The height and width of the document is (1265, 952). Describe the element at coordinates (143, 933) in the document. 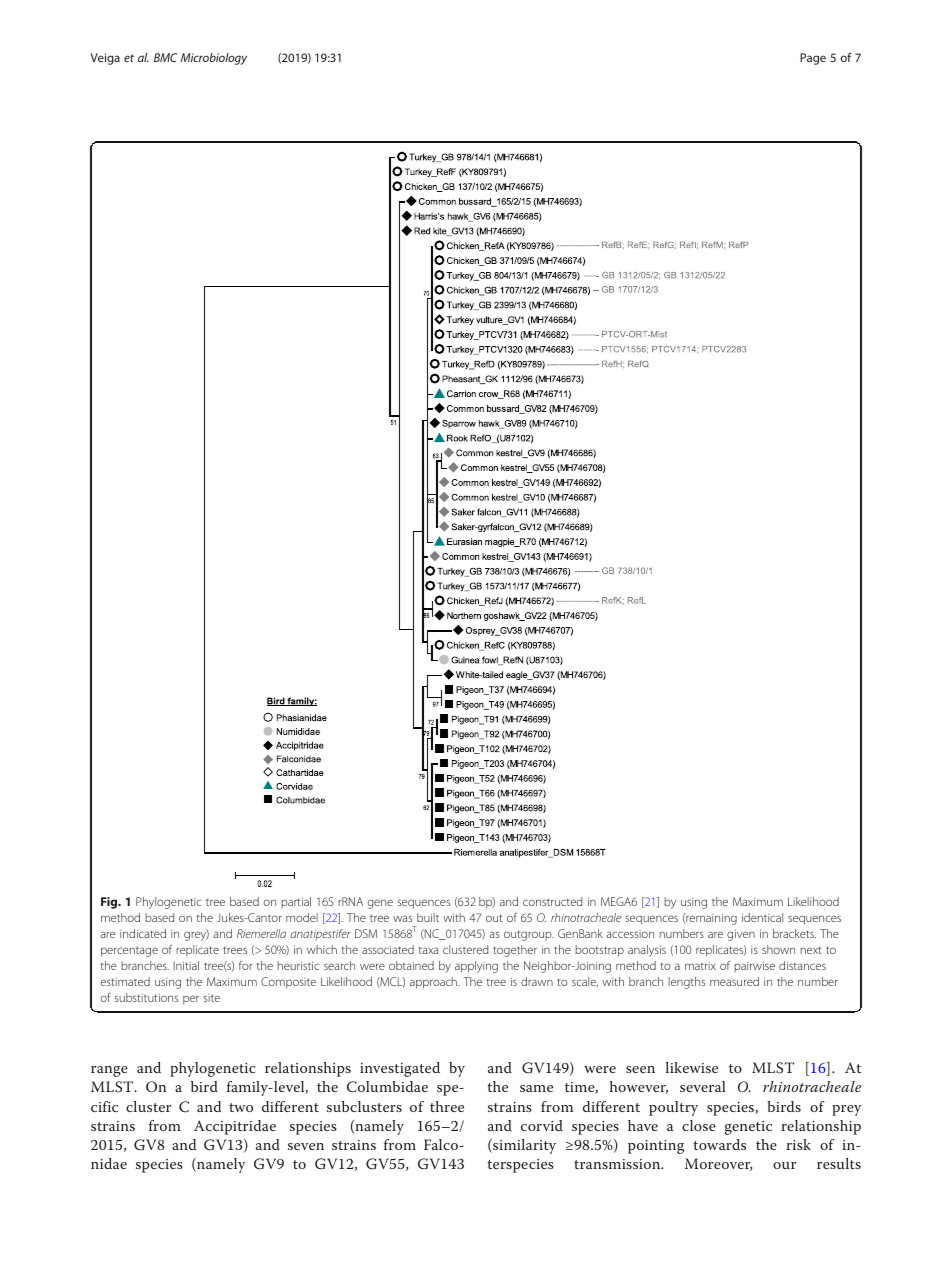

I see `indicated` at that location.
